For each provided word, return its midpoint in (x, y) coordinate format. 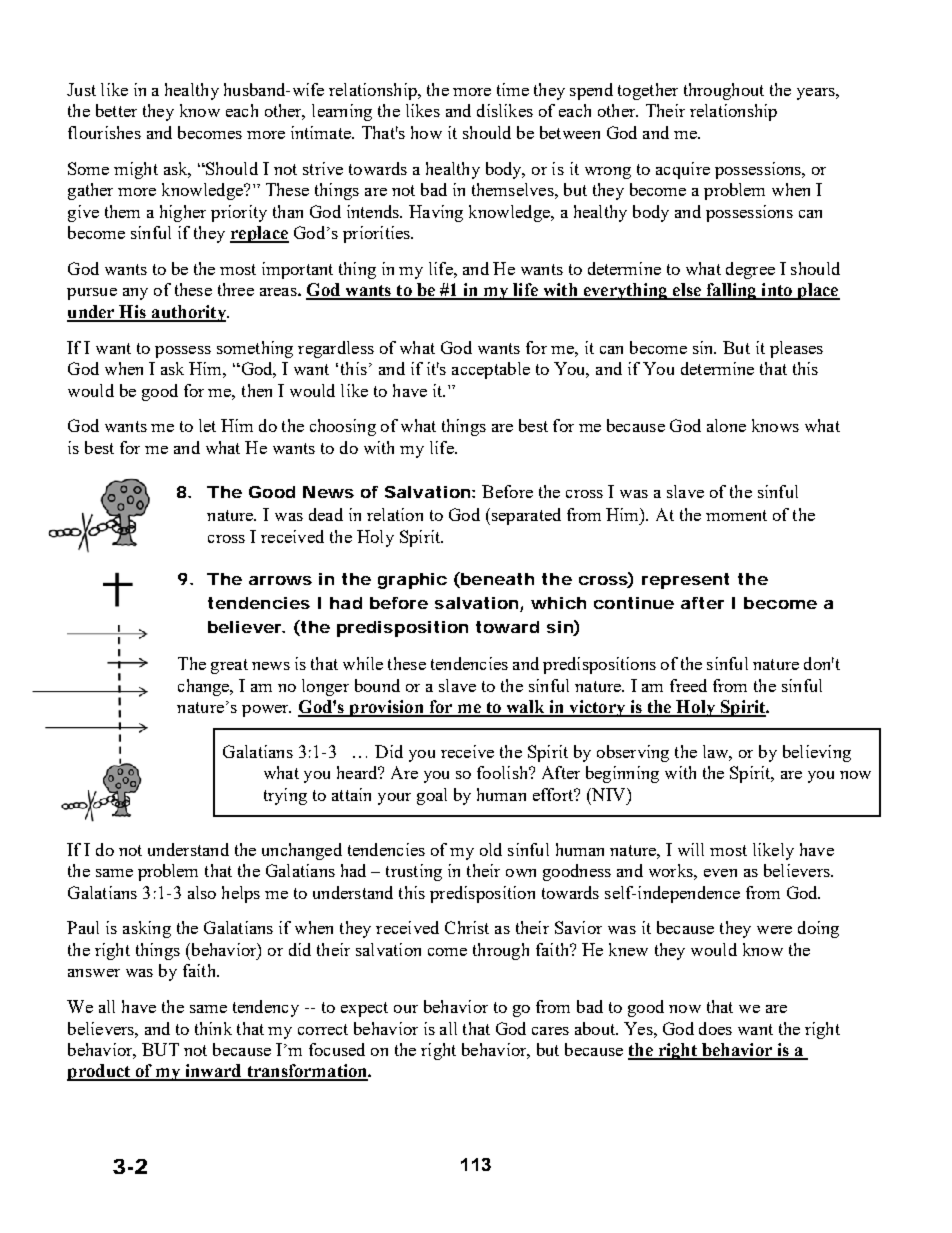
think (213, 1028)
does (715, 1028)
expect (364, 1009)
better (116, 110)
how (426, 132)
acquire (683, 170)
